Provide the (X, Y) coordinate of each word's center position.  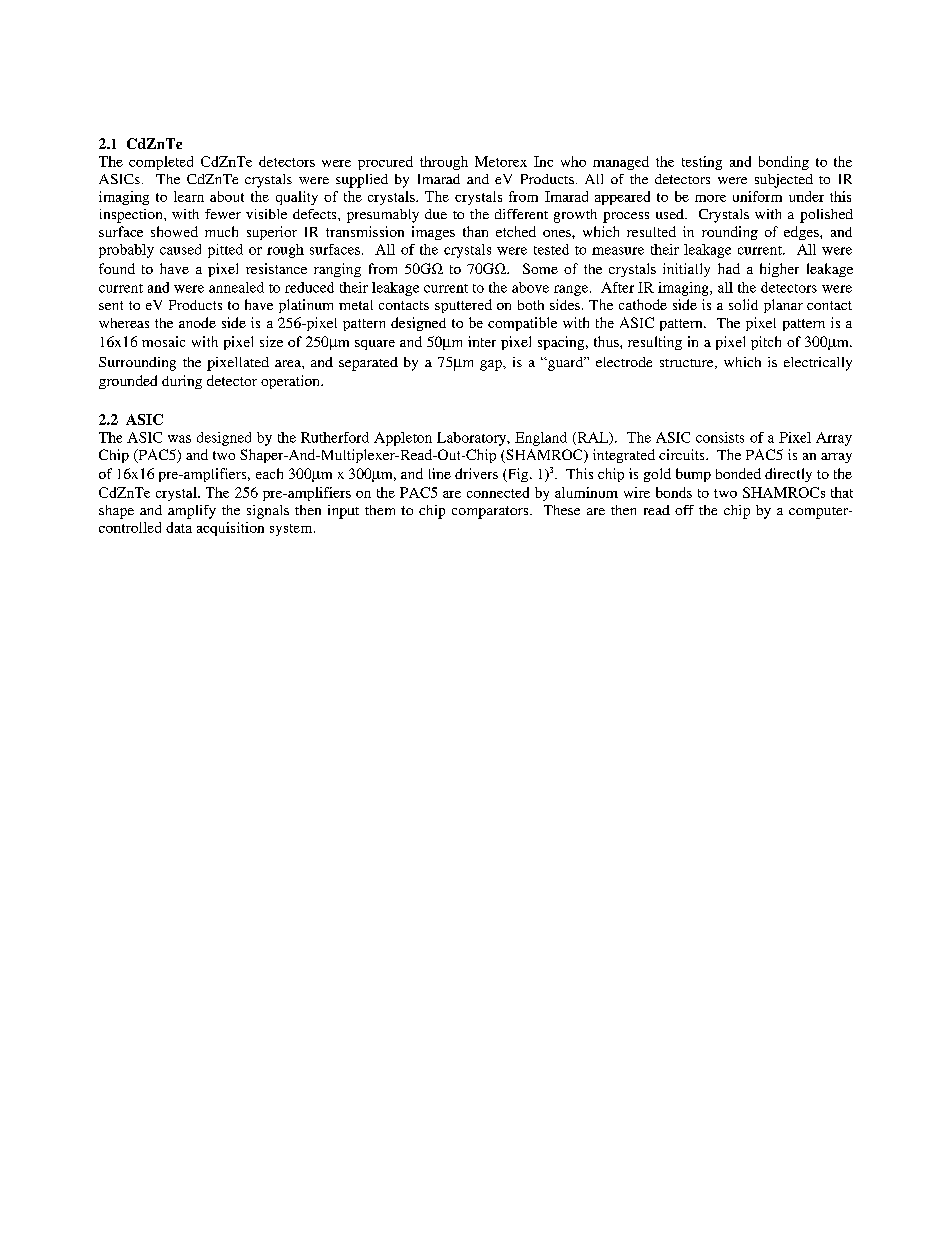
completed (161, 163)
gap (492, 365)
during (182, 382)
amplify (192, 512)
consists (720, 437)
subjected (784, 181)
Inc (543, 161)
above (530, 287)
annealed (236, 287)
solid (743, 304)
